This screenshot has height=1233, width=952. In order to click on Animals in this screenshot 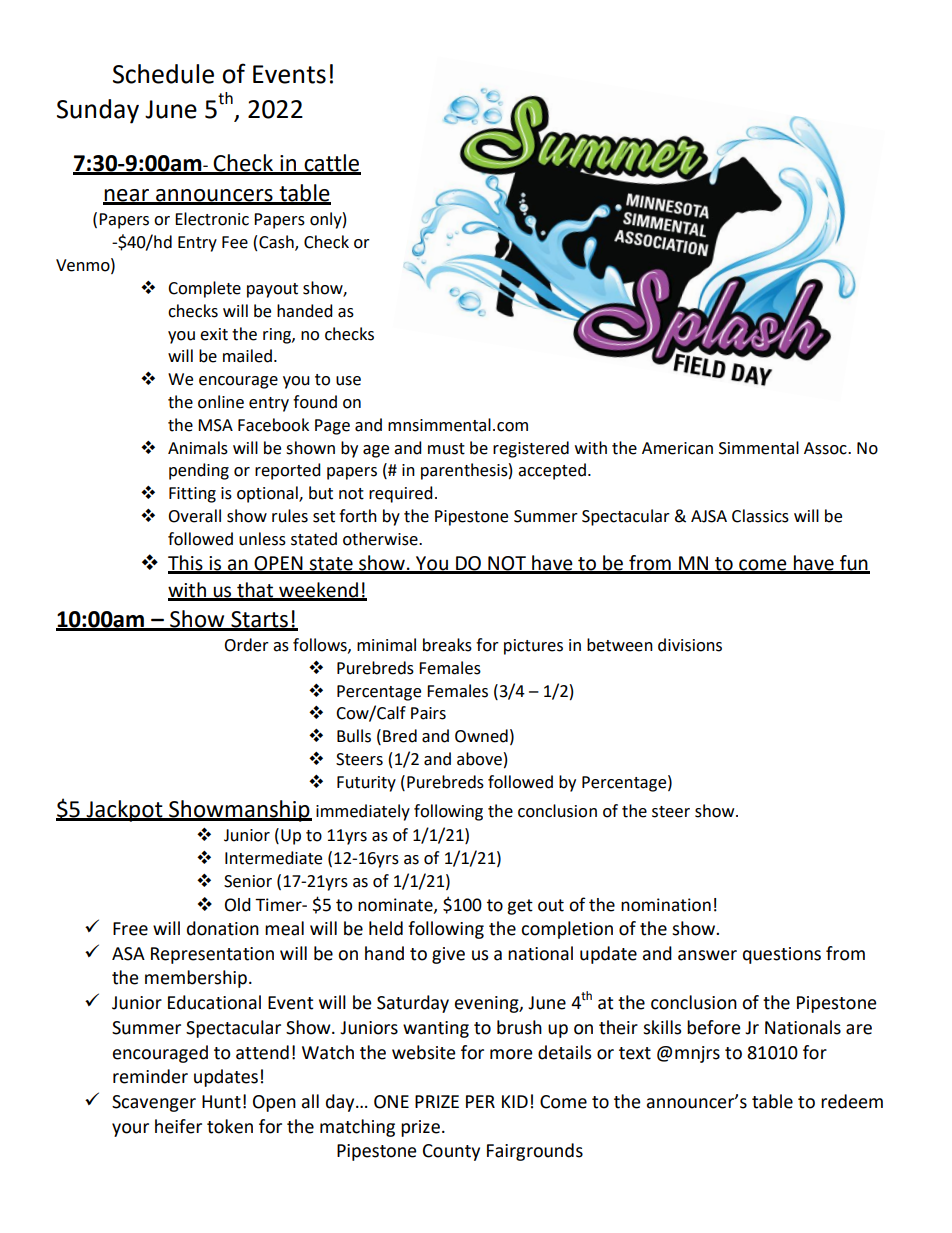, I will do `click(198, 448)`.
